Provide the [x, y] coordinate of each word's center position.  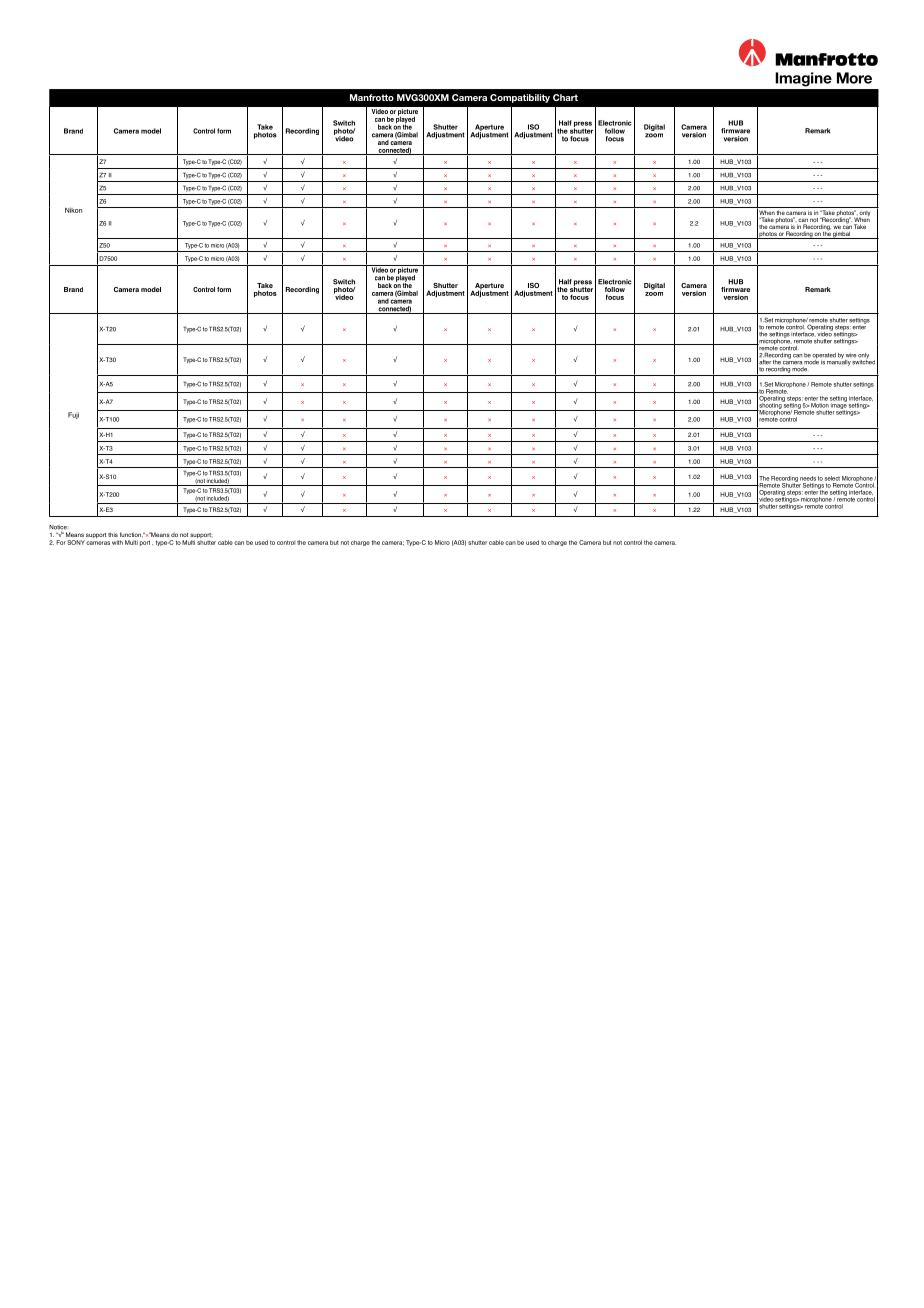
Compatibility [520, 98]
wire [851, 355]
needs [808, 478]
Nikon [73, 210]
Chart [565, 97]
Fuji [73, 415]
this [113, 534]
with [117, 542]
